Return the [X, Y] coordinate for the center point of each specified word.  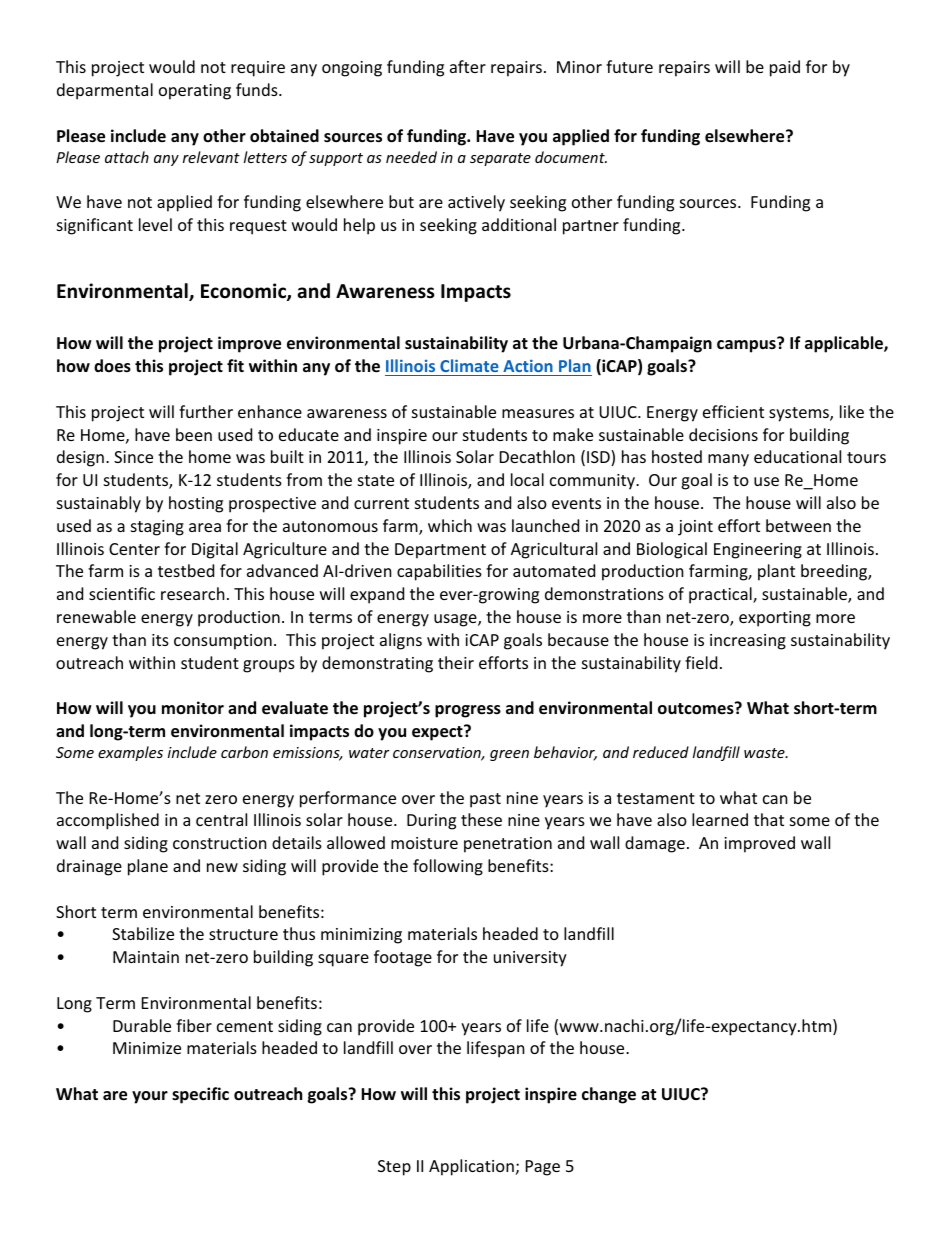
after [468, 66]
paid [785, 68]
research [193, 593]
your [150, 1097]
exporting [775, 619]
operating [195, 92]
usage [456, 620]
